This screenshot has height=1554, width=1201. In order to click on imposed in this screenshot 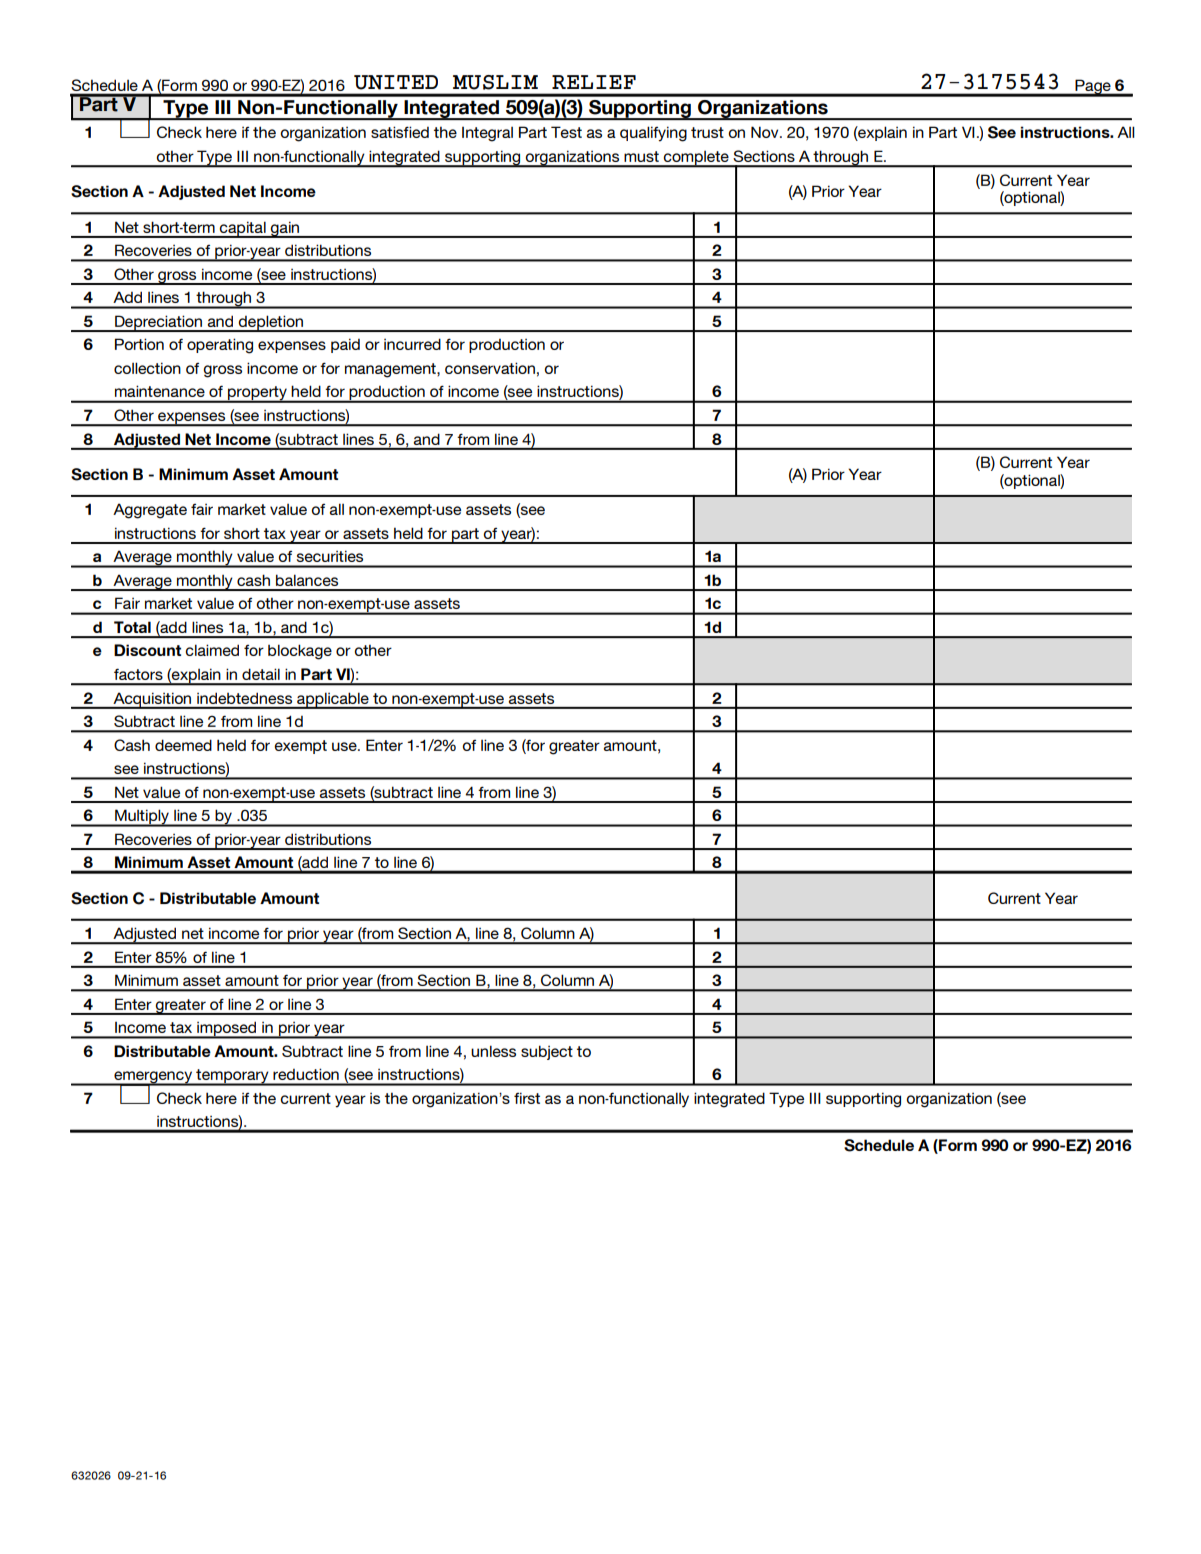, I will do `click(227, 1030)`.
